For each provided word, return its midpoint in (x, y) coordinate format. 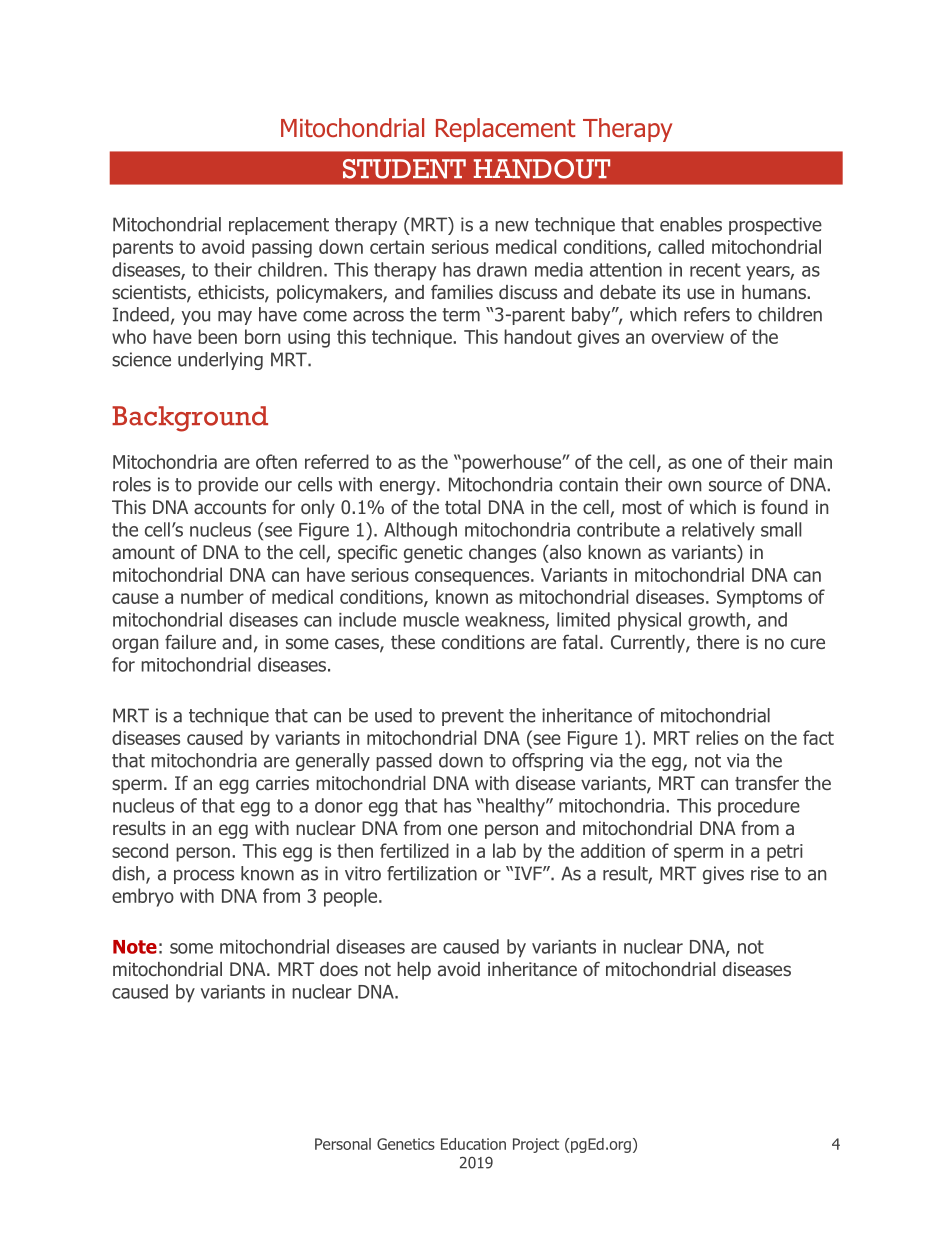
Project (536, 1145)
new (512, 226)
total (462, 507)
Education (473, 1144)
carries (282, 783)
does (339, 969)
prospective (775, 226)
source (735, 486)
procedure (759, 807)
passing (282, 249)
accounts (230, 507)
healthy (516, 807)
